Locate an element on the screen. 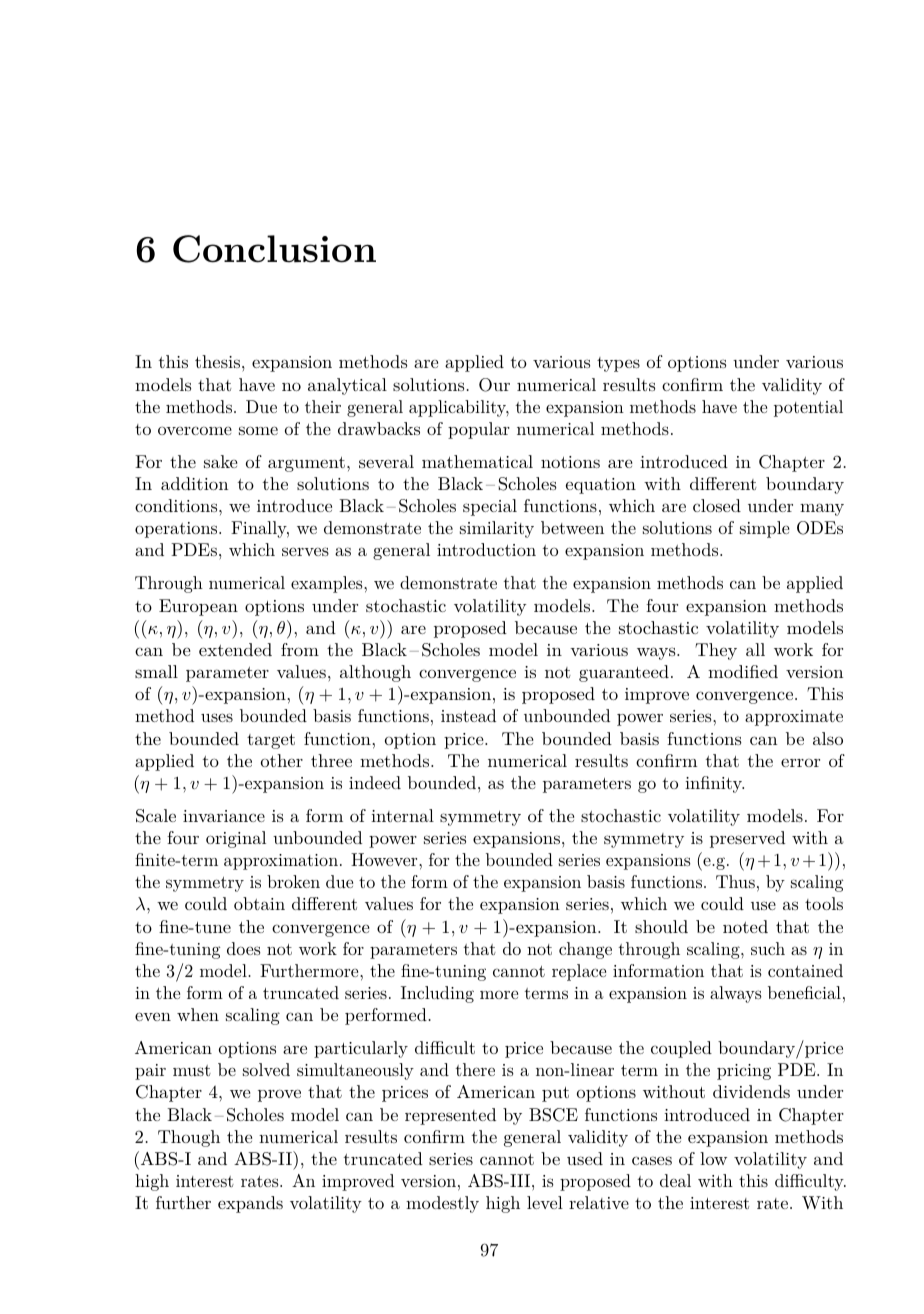  simple is located at coordinates (765, 529).
